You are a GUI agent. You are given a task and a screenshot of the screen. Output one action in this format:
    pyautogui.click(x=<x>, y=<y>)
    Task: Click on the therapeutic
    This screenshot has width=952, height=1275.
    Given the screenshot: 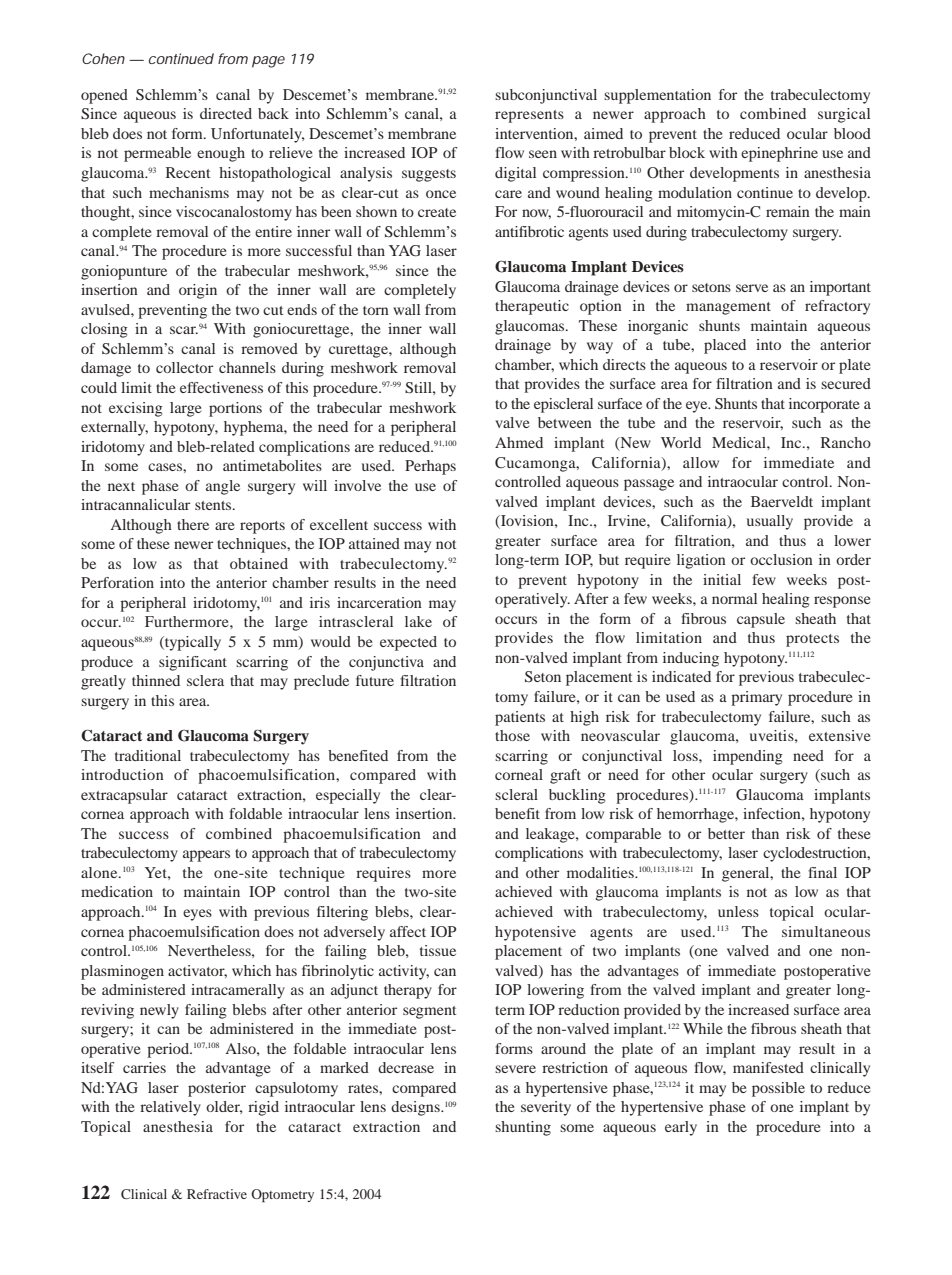 What is the action you would take?
    pyautogui.click(x=532, y=307)
